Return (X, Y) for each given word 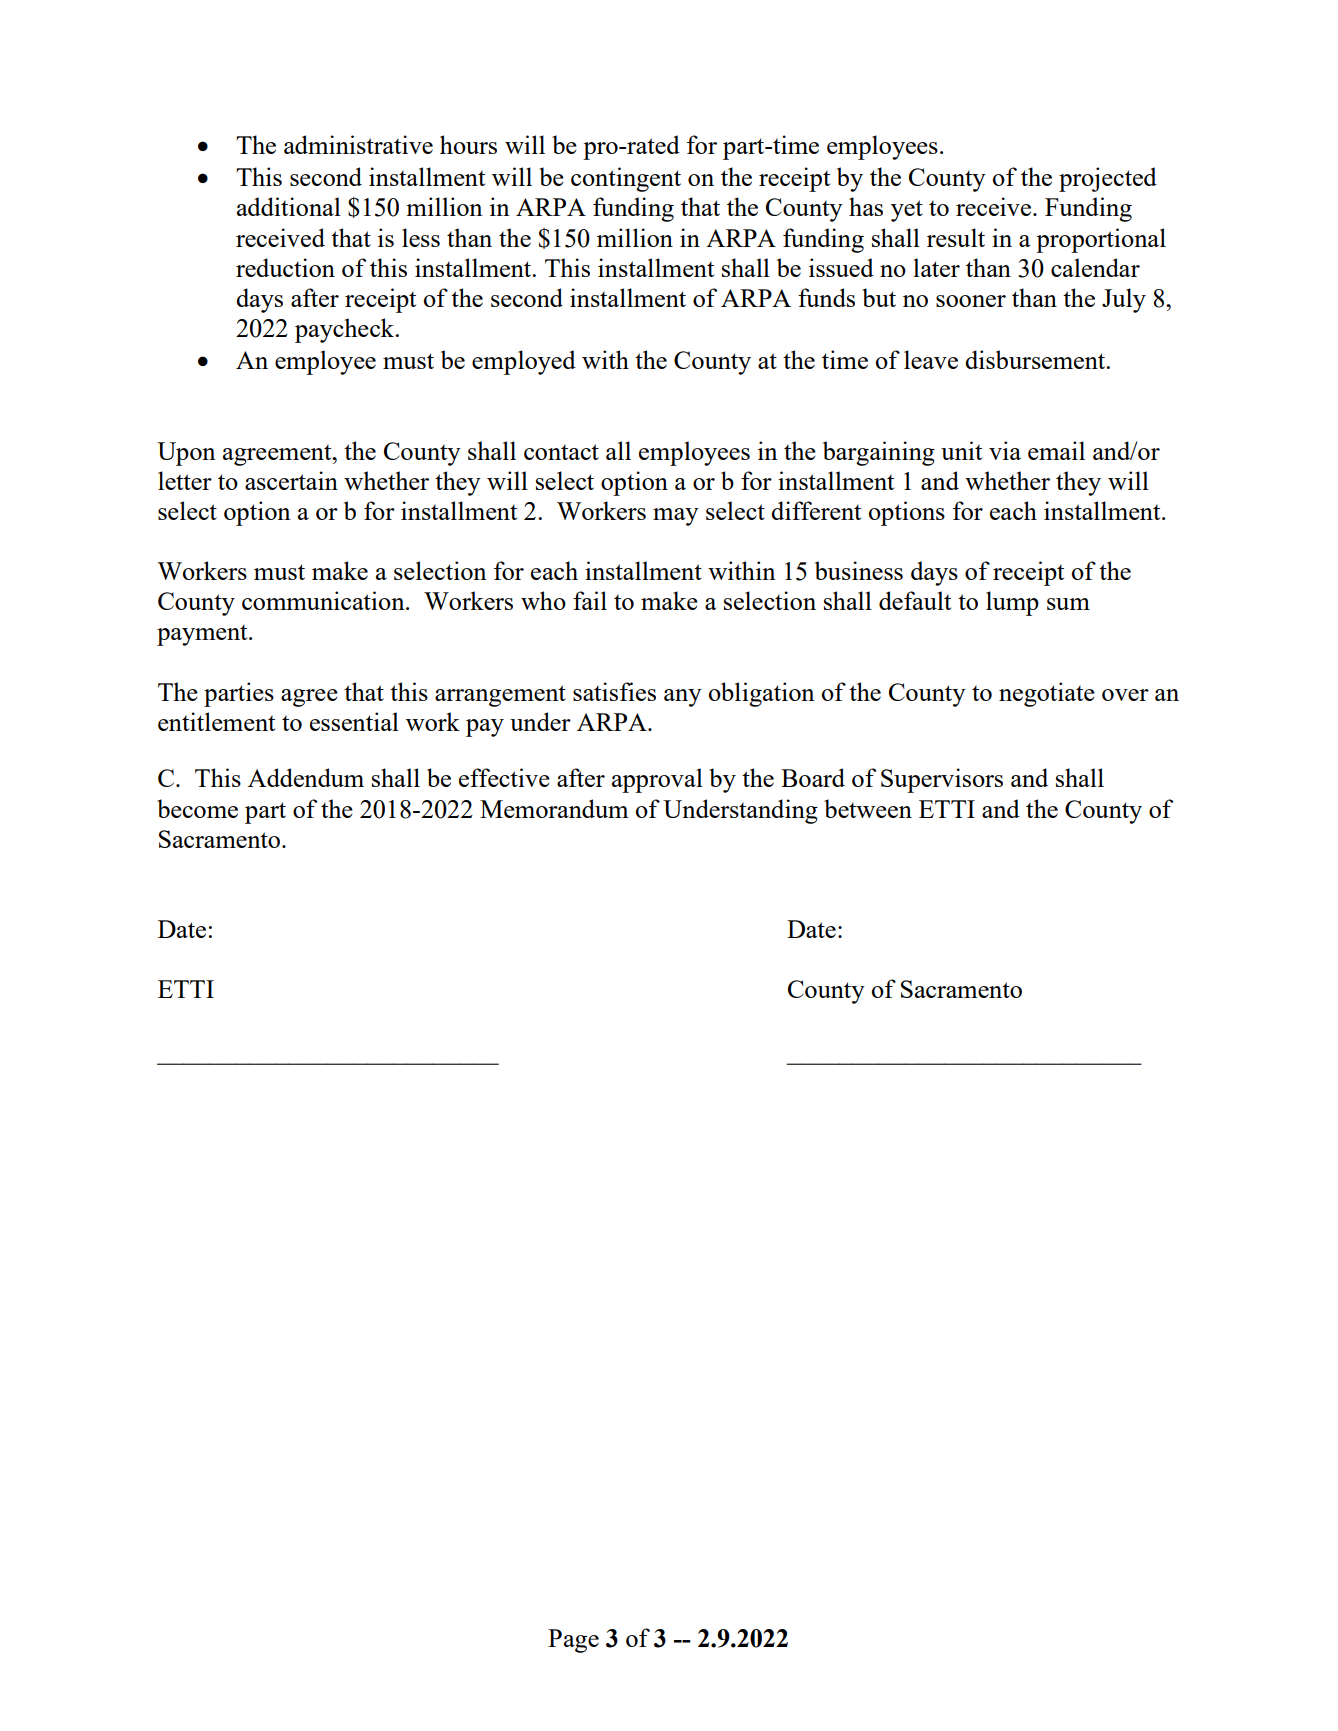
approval (657, 780)
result (956, 237)
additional (289, 206)
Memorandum (554, 808)
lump (1012, 603)
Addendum (306, 777)
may (676, 517)
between (868, 808)
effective (504, 777)
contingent (626, 179)
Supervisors (942, 780)
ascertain (291, 480)
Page (573, 1641)
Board (813, 777)
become (197, 808)
